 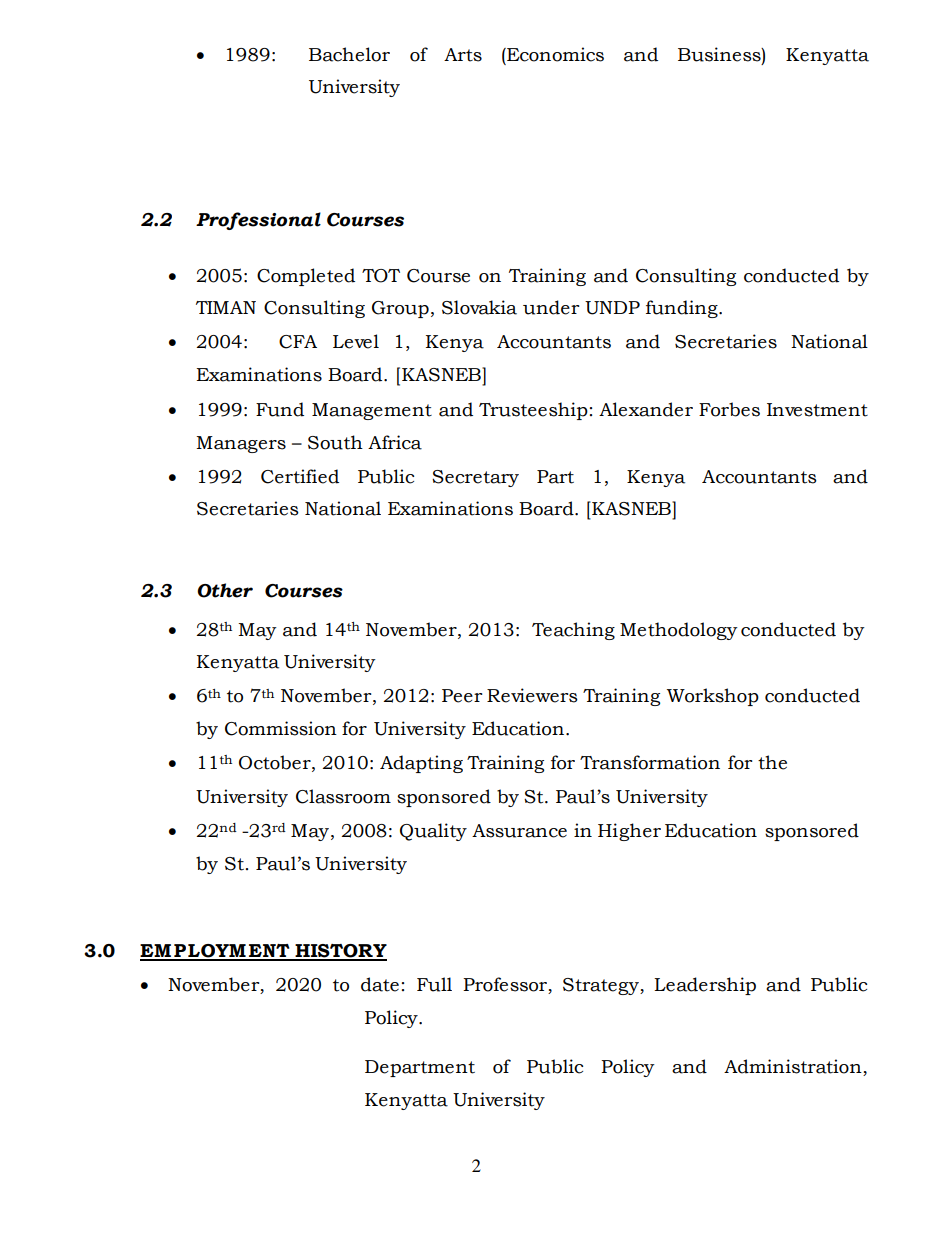 What do you see at coordinates (532, 695) in the screenshot?
I see `Reviewers` at bounding box center [532, 695].
